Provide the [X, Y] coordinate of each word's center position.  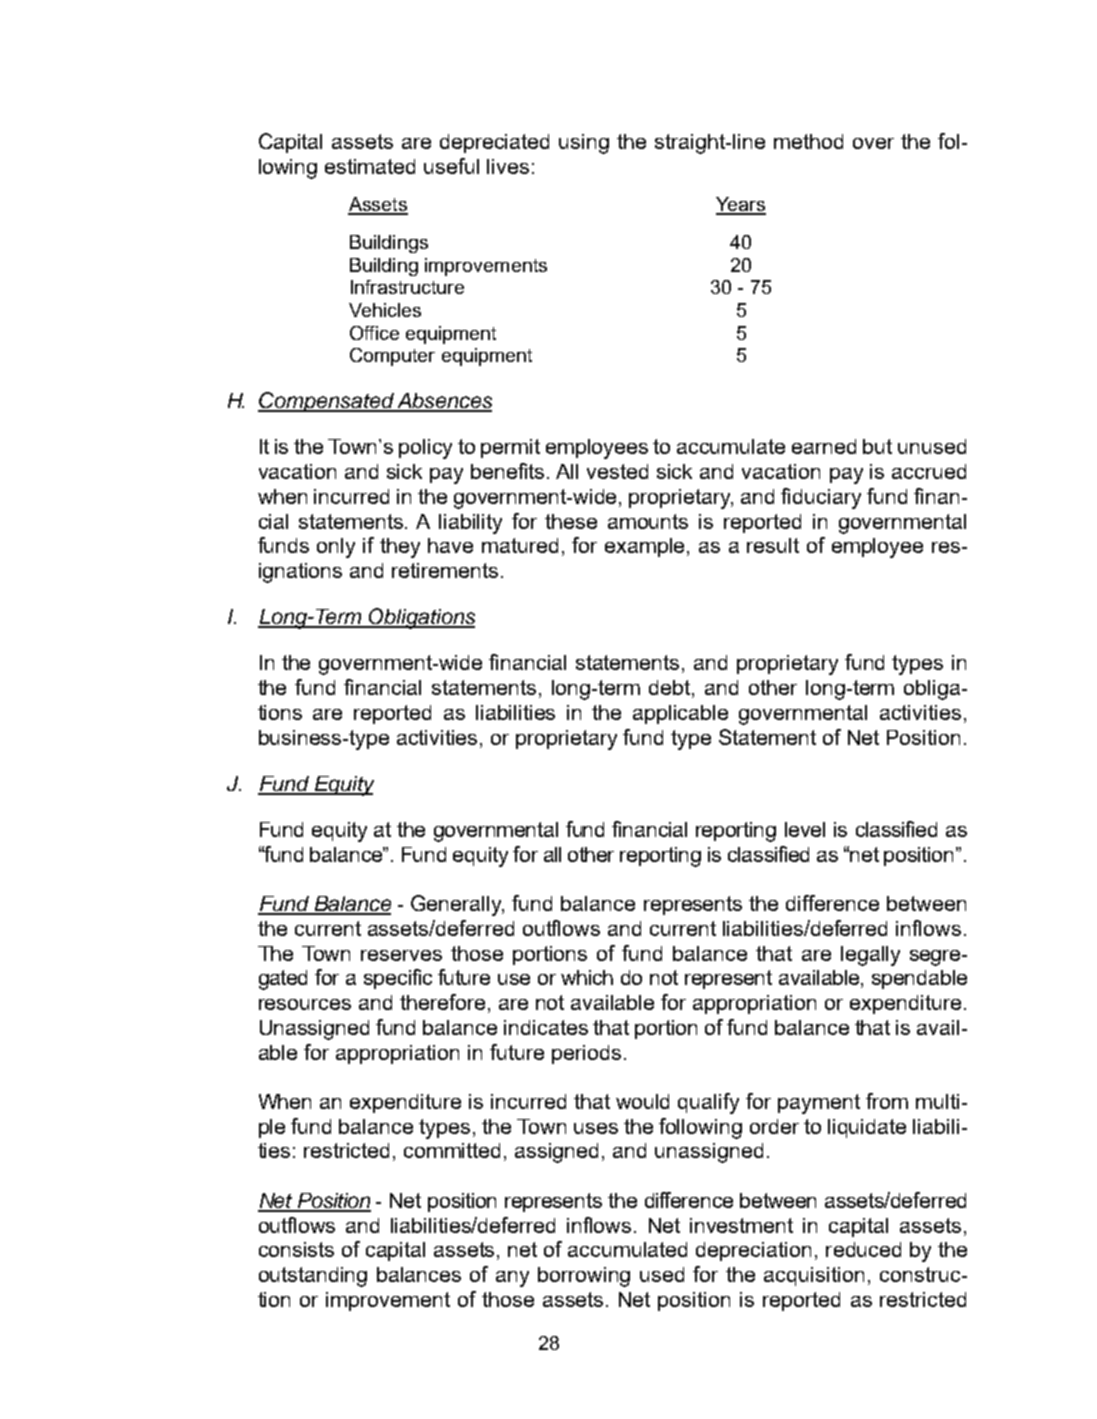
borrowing [584, 1277]
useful [451, 166]
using [584, 144]
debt [671, 689]
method [808, 141]
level [805, 829]
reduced [863, 1249]
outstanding [313, 1277]
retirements [445, 570]
